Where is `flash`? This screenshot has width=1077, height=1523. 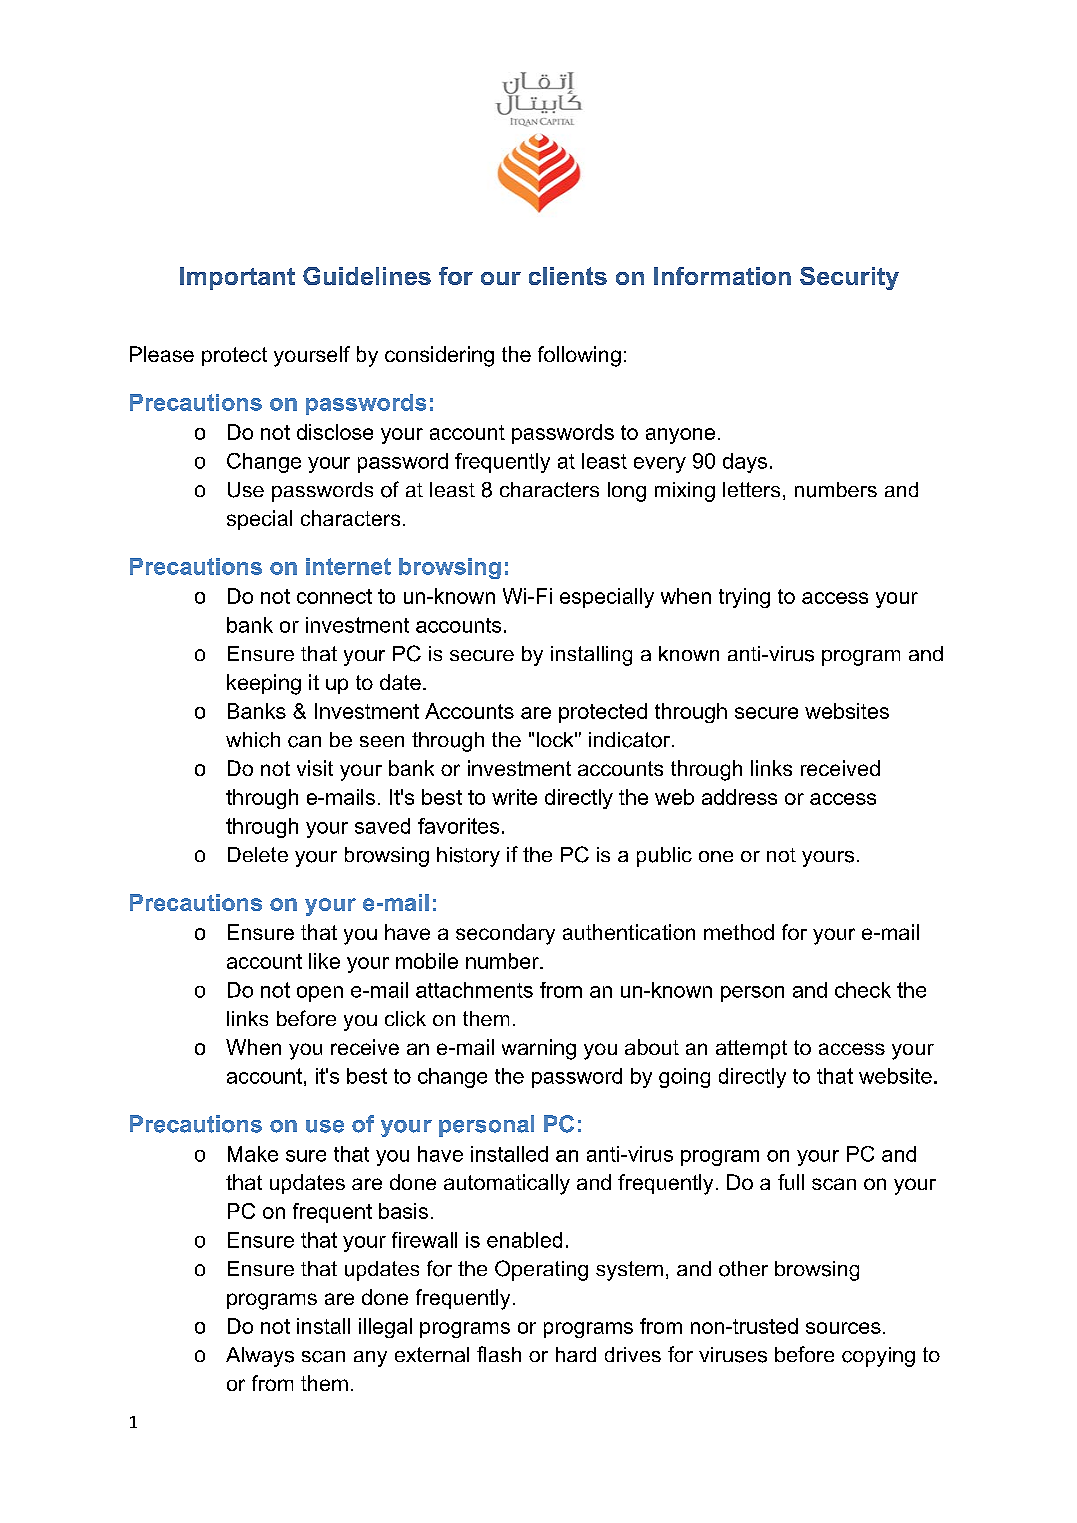
flash is located at coordinates (499, 1354).
